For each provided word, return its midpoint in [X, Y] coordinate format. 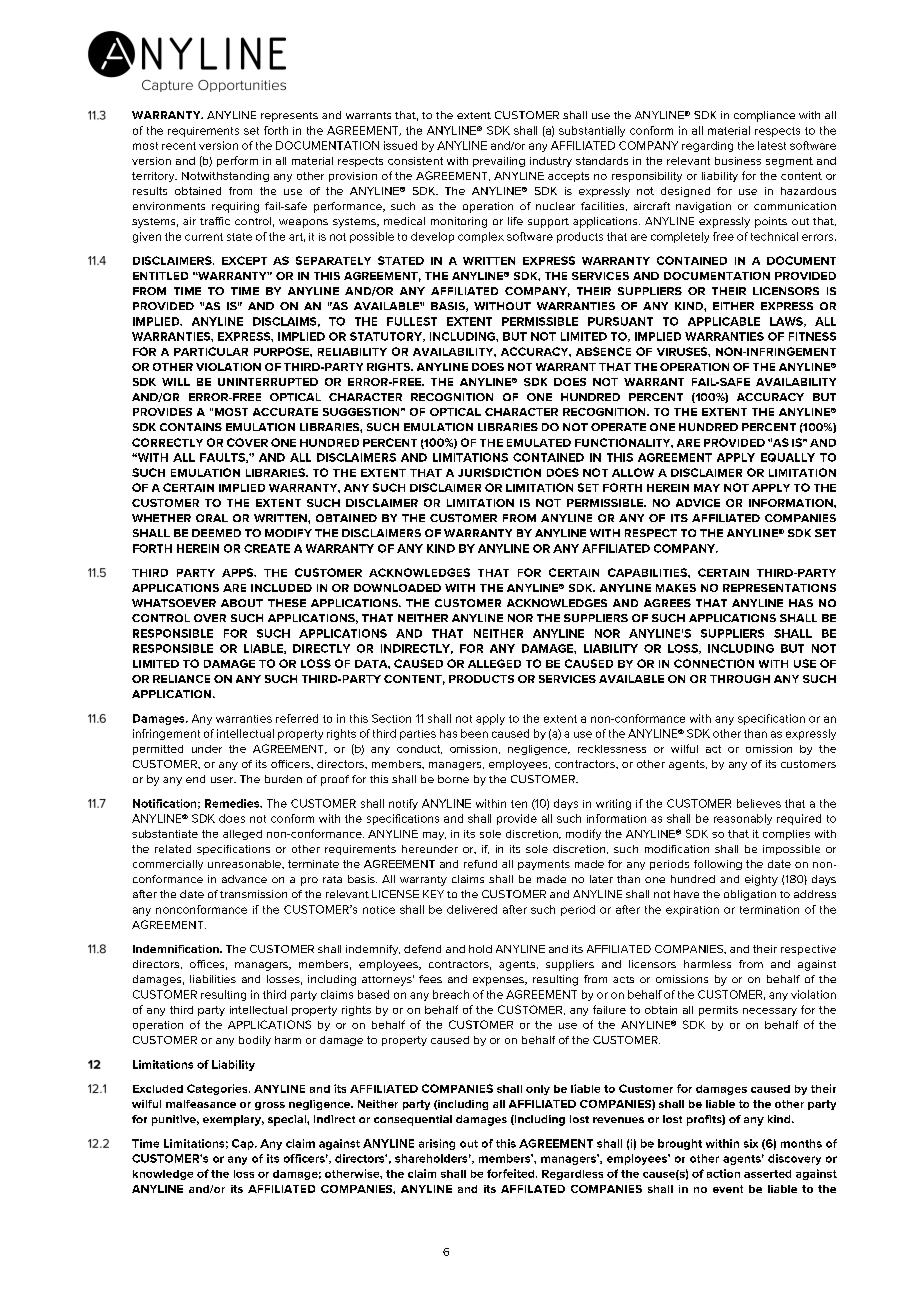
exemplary [233, 1120]
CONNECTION [714, 663]
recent [179, 146]
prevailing [499, 162]
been [474, 733]
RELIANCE [181, 679]
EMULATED [539, 443]
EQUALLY [788, 457]
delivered [472, 909]
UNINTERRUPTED [268, 382]
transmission [253, 894]
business [738, 161]
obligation [750, 895]
